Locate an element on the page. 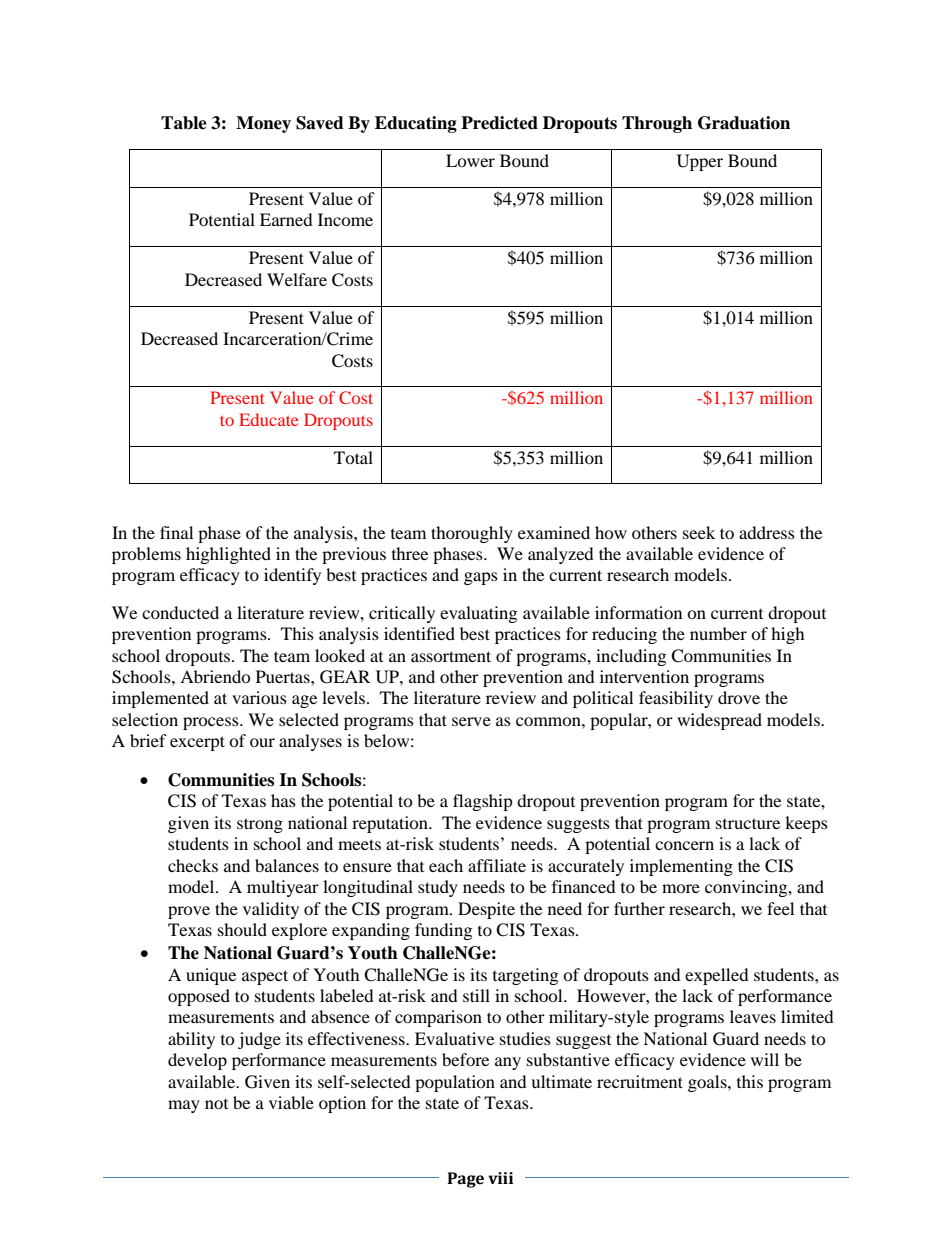  Upper is located at coordinates (700, 162).
